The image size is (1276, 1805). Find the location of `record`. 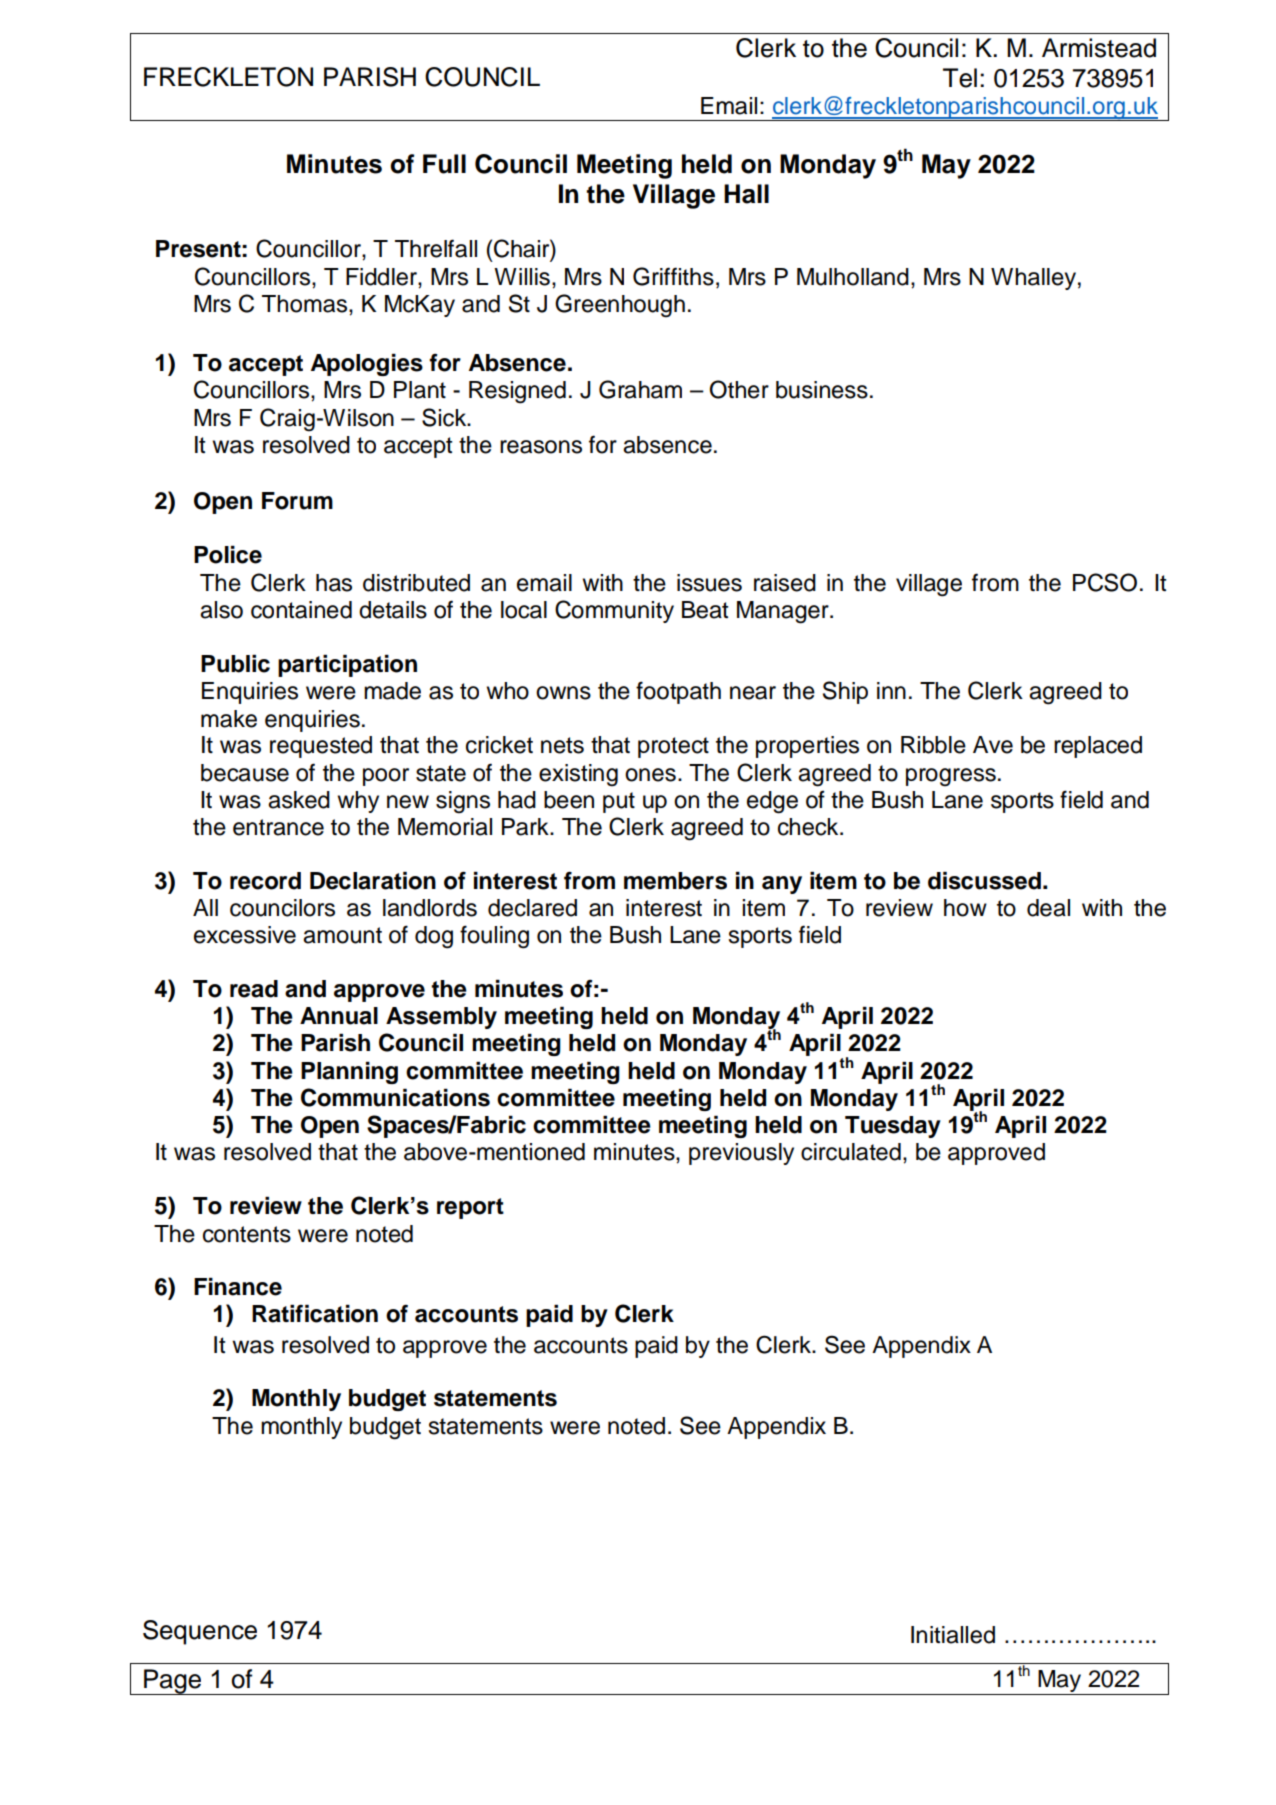

record is located at coordinates (265, 881).
